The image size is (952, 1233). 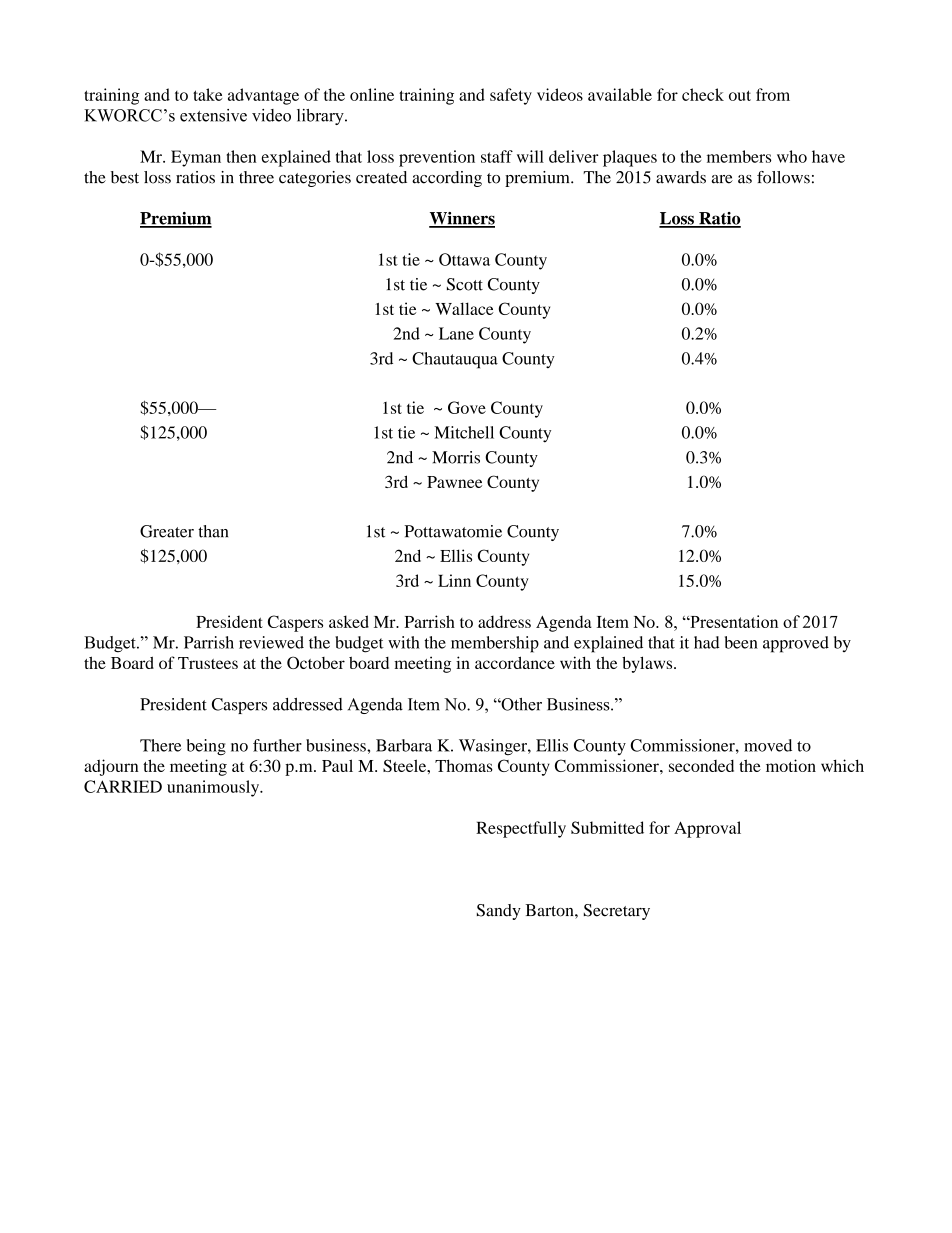 I want to click on Pawnee, so click(x=454, y=482).
